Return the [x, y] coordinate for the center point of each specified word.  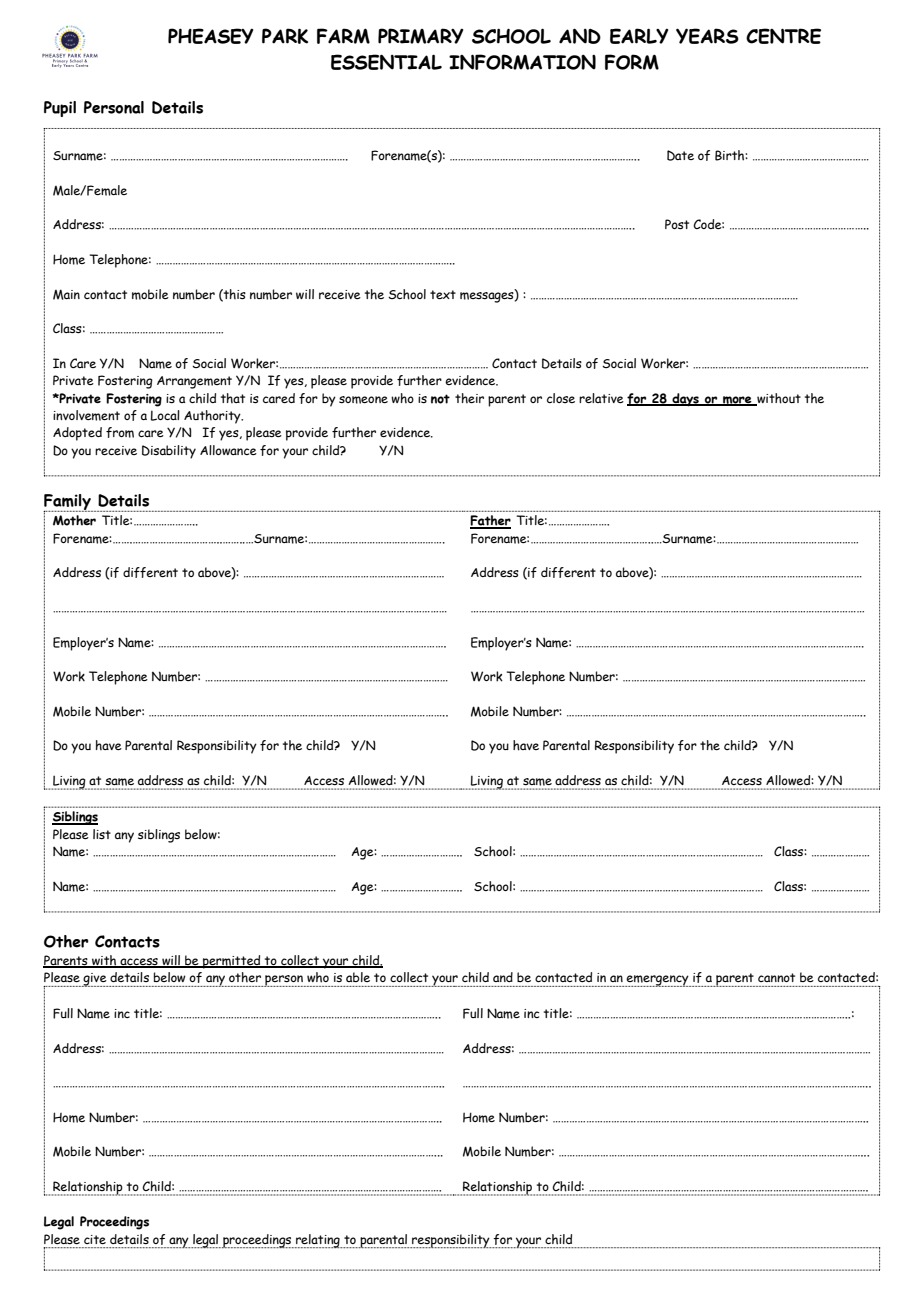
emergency [658, 981]
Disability [169, 452]
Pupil [60, 109]
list [102, 834]
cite [95, 1239]
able [358, 977]
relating [318, 1241]
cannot [776, 977]
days [685, 400]
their [469, 398]
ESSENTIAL [386, 62]
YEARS [707, 36]
